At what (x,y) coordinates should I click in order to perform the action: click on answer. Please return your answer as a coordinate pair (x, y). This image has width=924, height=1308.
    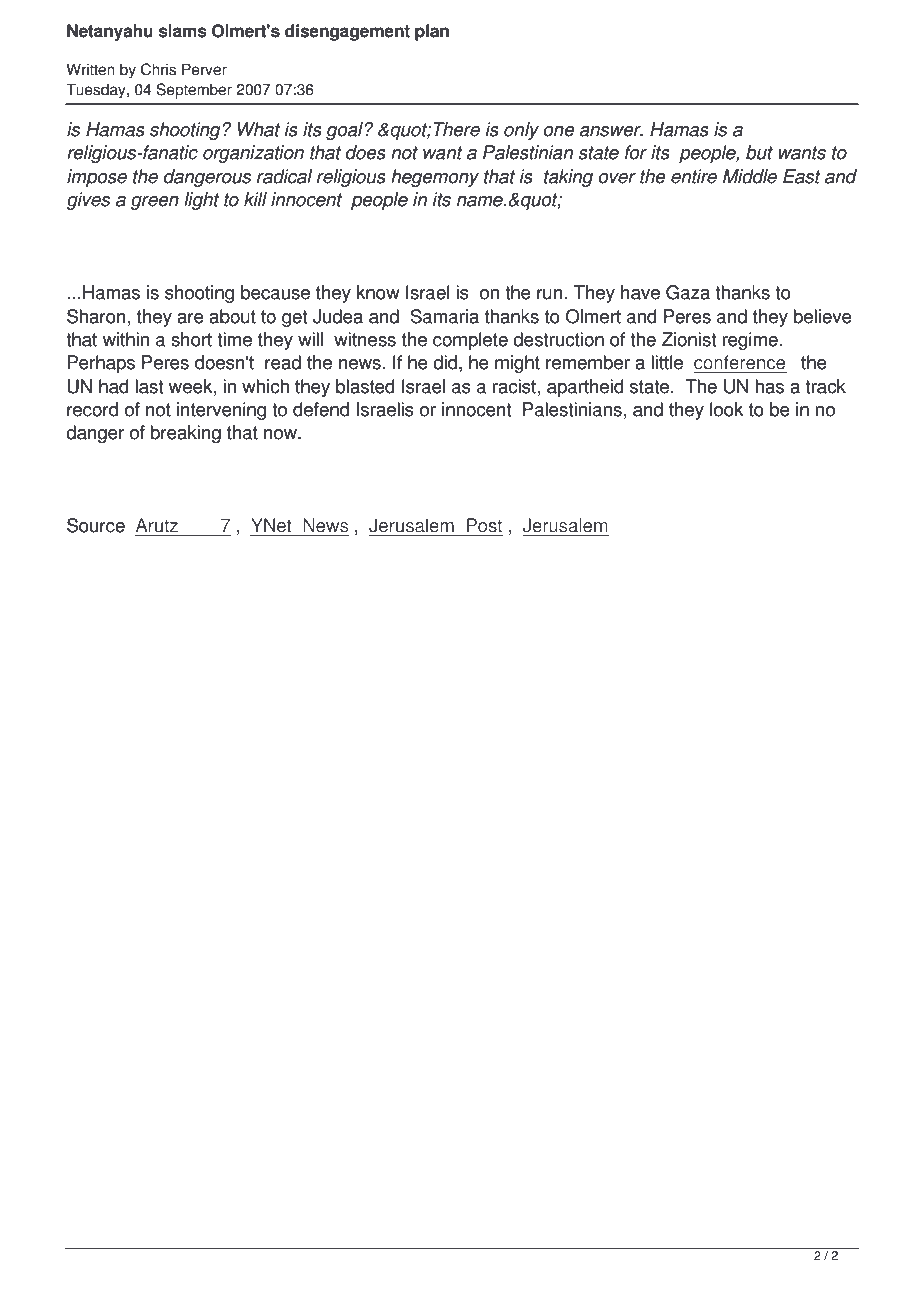
    Looking at the image, I should click on (611, 131).
